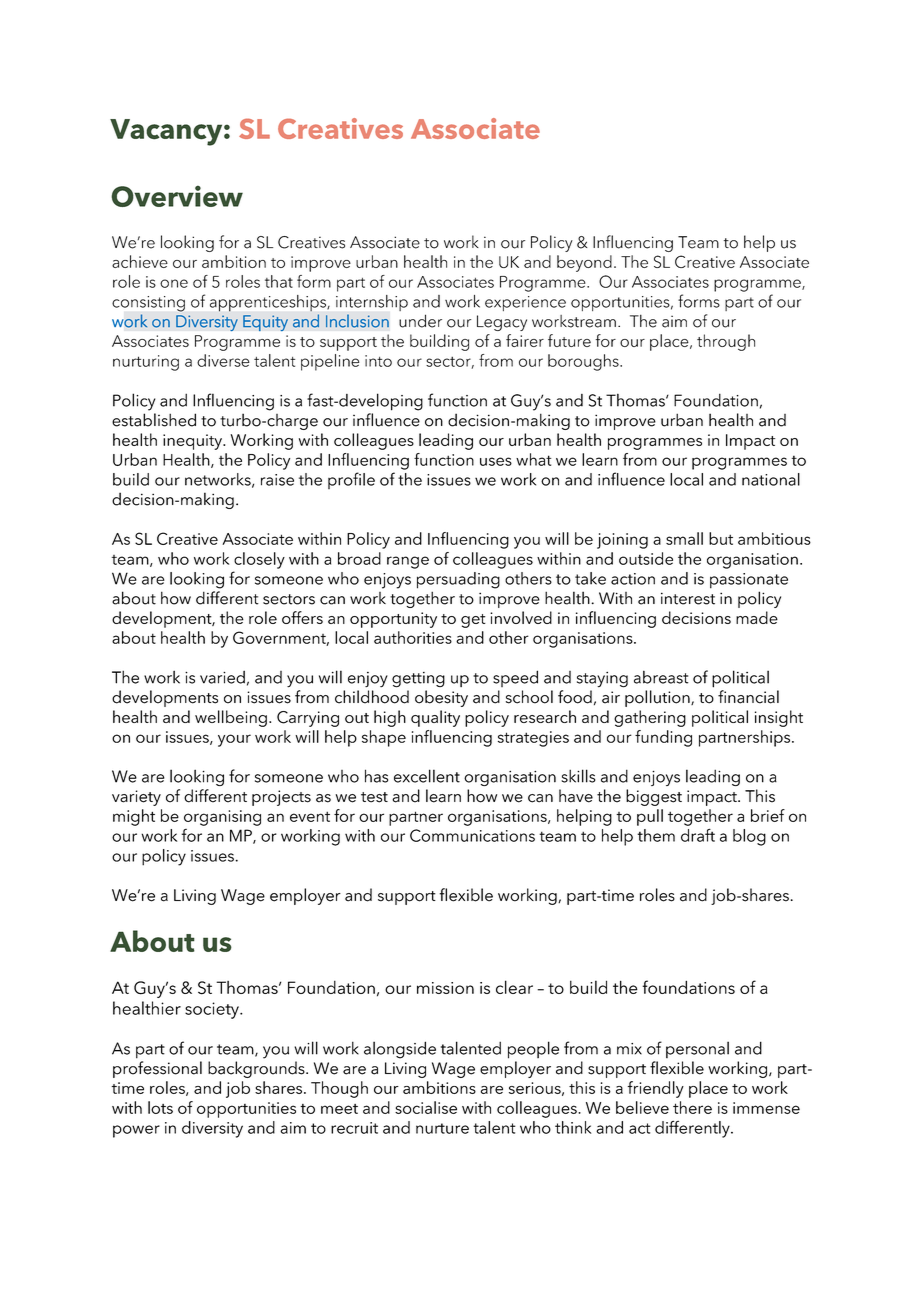 This screenshot has width=924, height=1308. What do you see at coordinates (177, 196) in the screenshot?
I see `Overview` at bounding box center [177, 196].
